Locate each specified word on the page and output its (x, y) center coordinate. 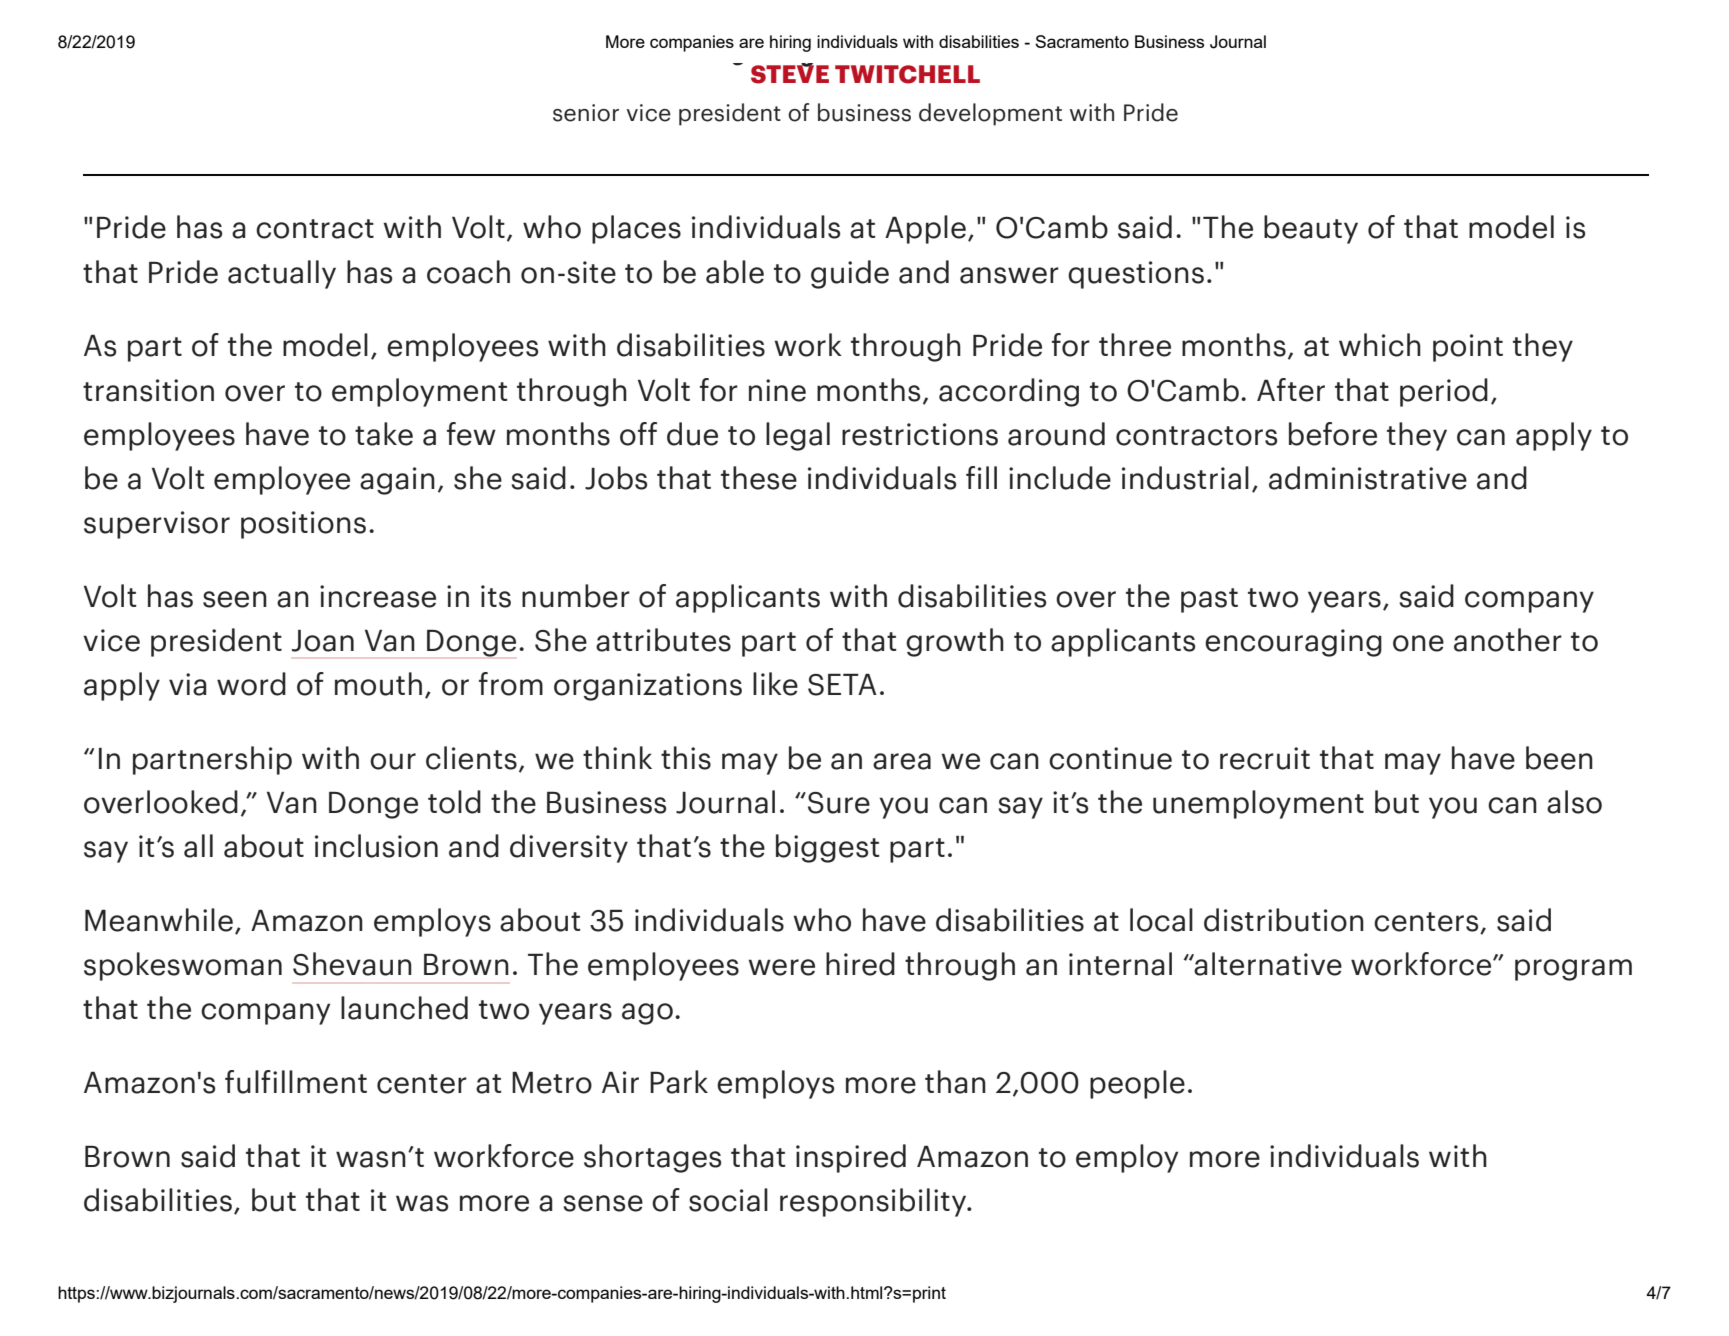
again (397, 481)
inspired (851, 1158)
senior (586, 113)
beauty (1311, 229)
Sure (837, 803)
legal (798, 436)
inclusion (376, 846)
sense (603, 1203)
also (1574, 802)
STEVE (790, 73)
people (1137, 1084)
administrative (1368, 478)
